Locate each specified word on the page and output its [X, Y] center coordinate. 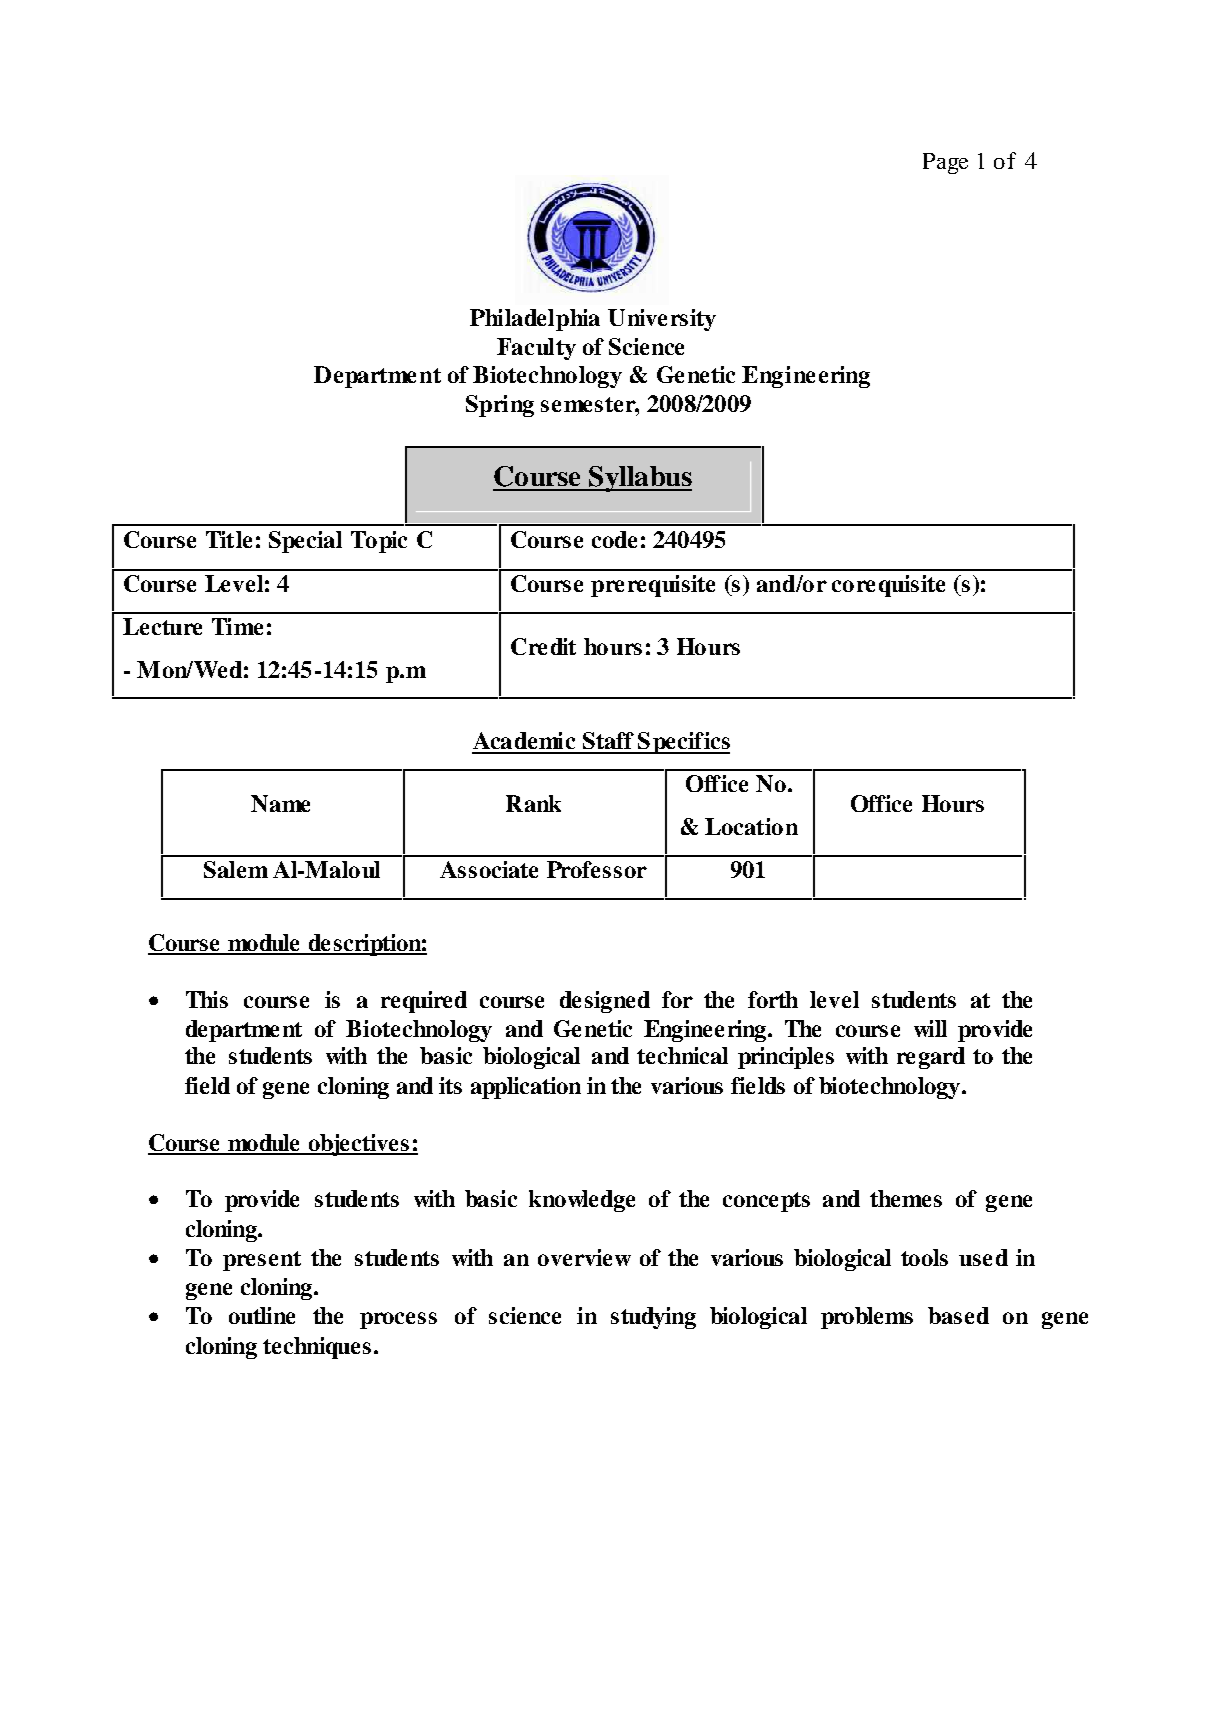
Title [229, 539]
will [930, 1028]
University [662, 320]
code [614, 539]
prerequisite [653, 586]
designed [605, 1002]
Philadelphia [535, 320]
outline [262, 1315]
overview [584, 1257]
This [207, 999]
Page [945, 163]
